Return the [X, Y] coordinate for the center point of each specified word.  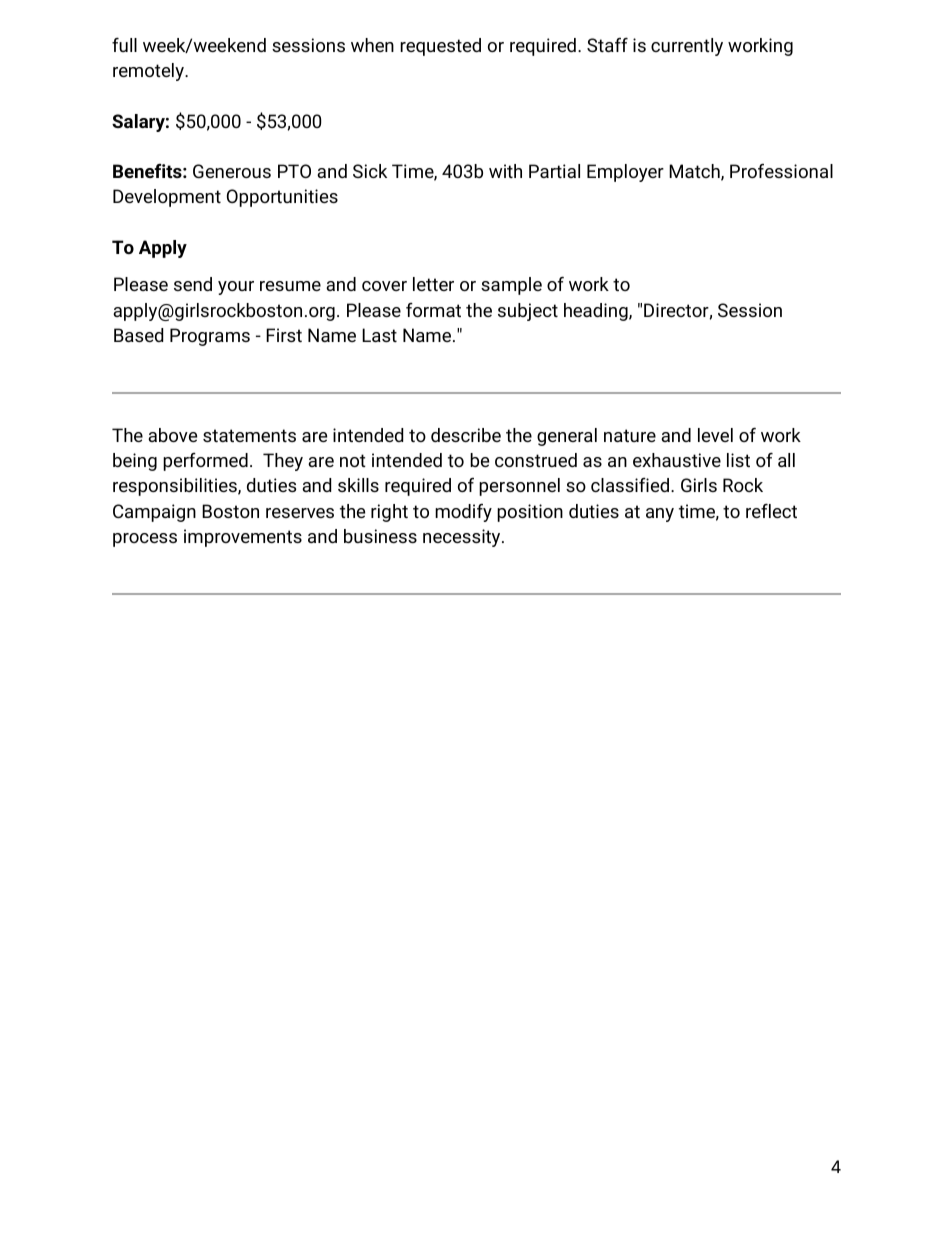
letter [433, 284]
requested [440, 47]
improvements [243, 538]
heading [597, 312]
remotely [149, 72]
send [193, 284]
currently [687, 47]
